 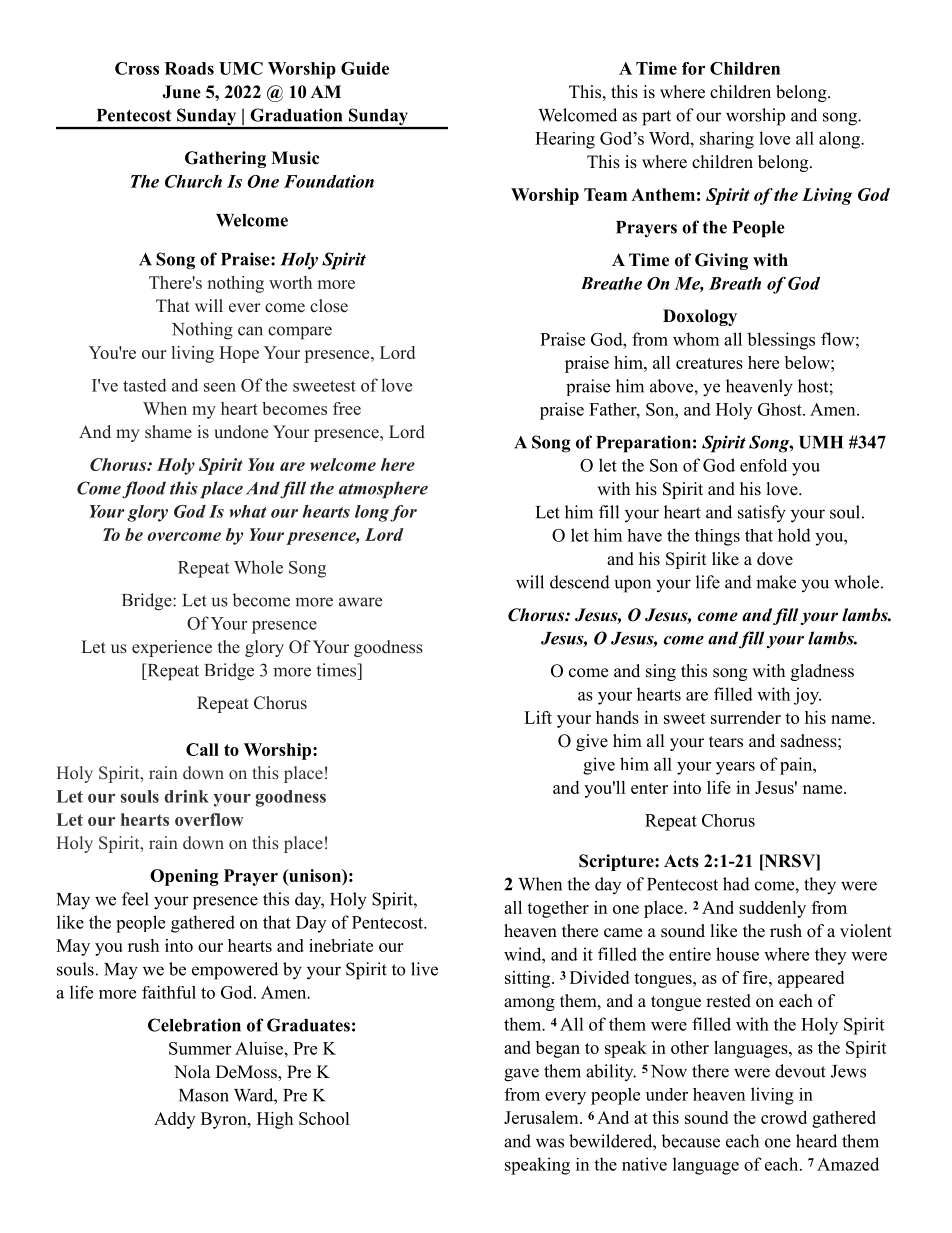 I want to click on enfold, so click(x=763, y=465).
